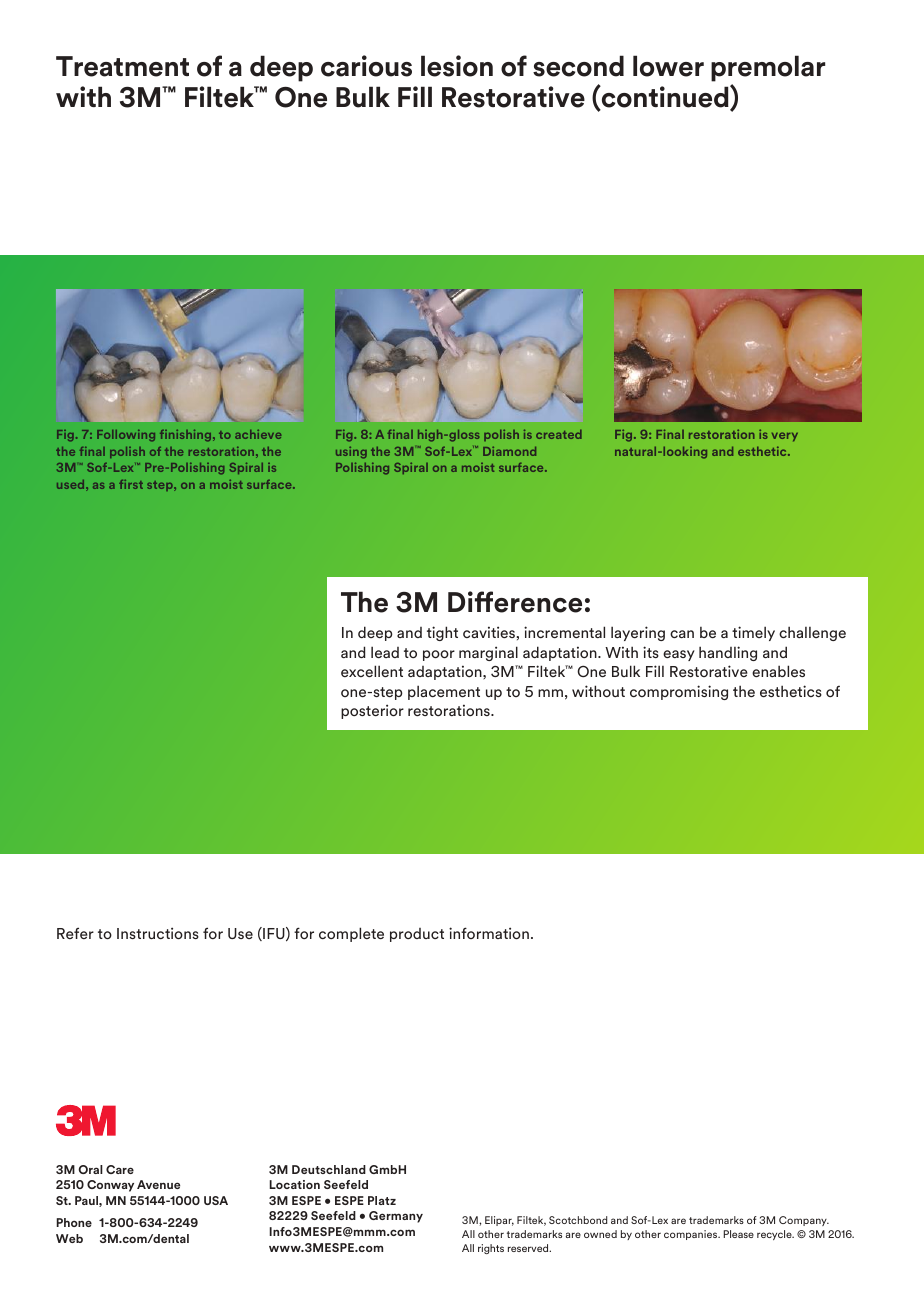 This screenshot has width=924, height=1308. What do you see at coordinates (439, 655) in the screenshot?
I see `poor` at bounding box center [439, 655].
